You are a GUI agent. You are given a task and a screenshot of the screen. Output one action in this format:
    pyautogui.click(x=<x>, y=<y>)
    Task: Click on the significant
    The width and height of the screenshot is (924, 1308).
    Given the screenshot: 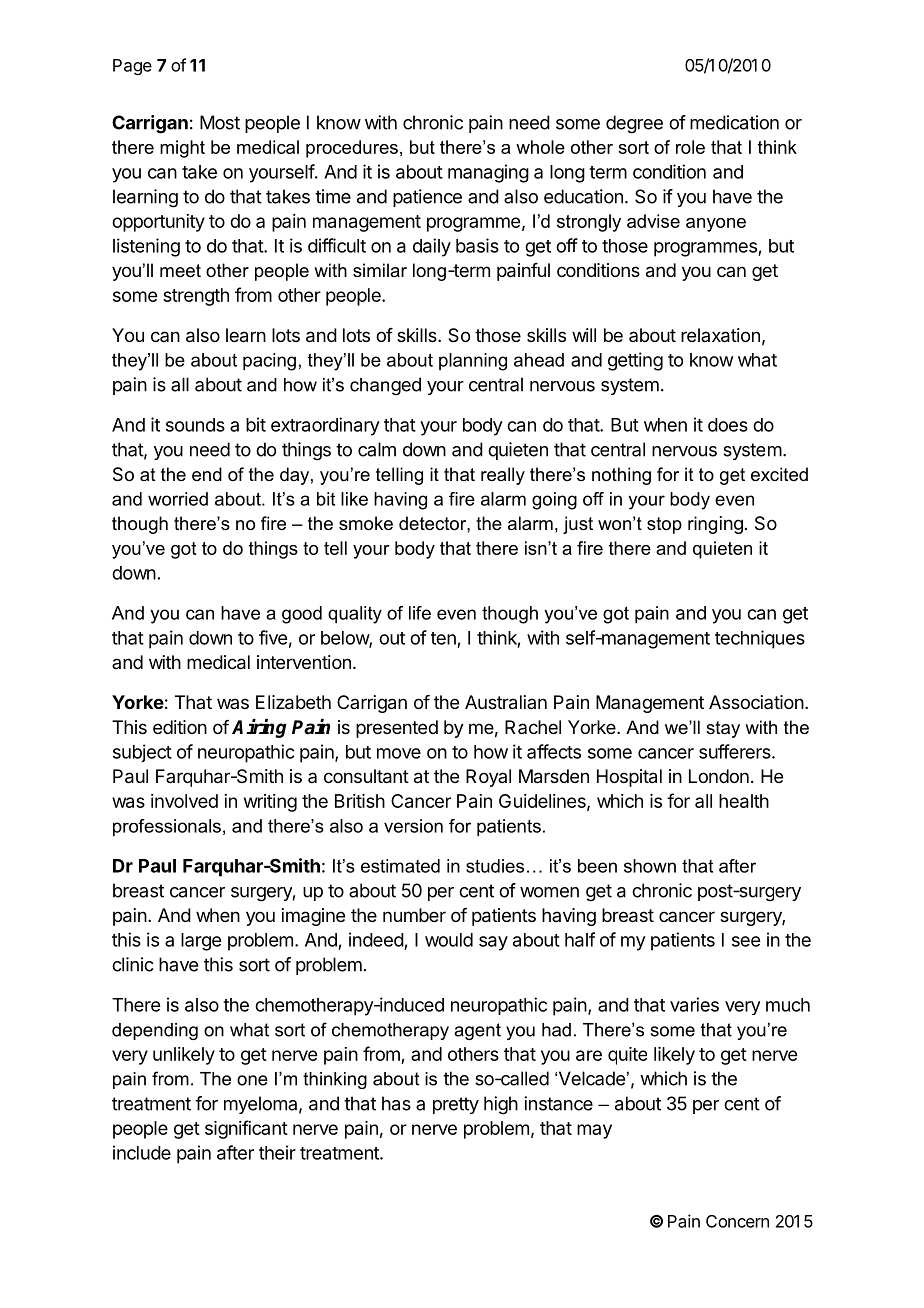 What is the action you would take?
    pyautogui.click(x=246, y=1129)
